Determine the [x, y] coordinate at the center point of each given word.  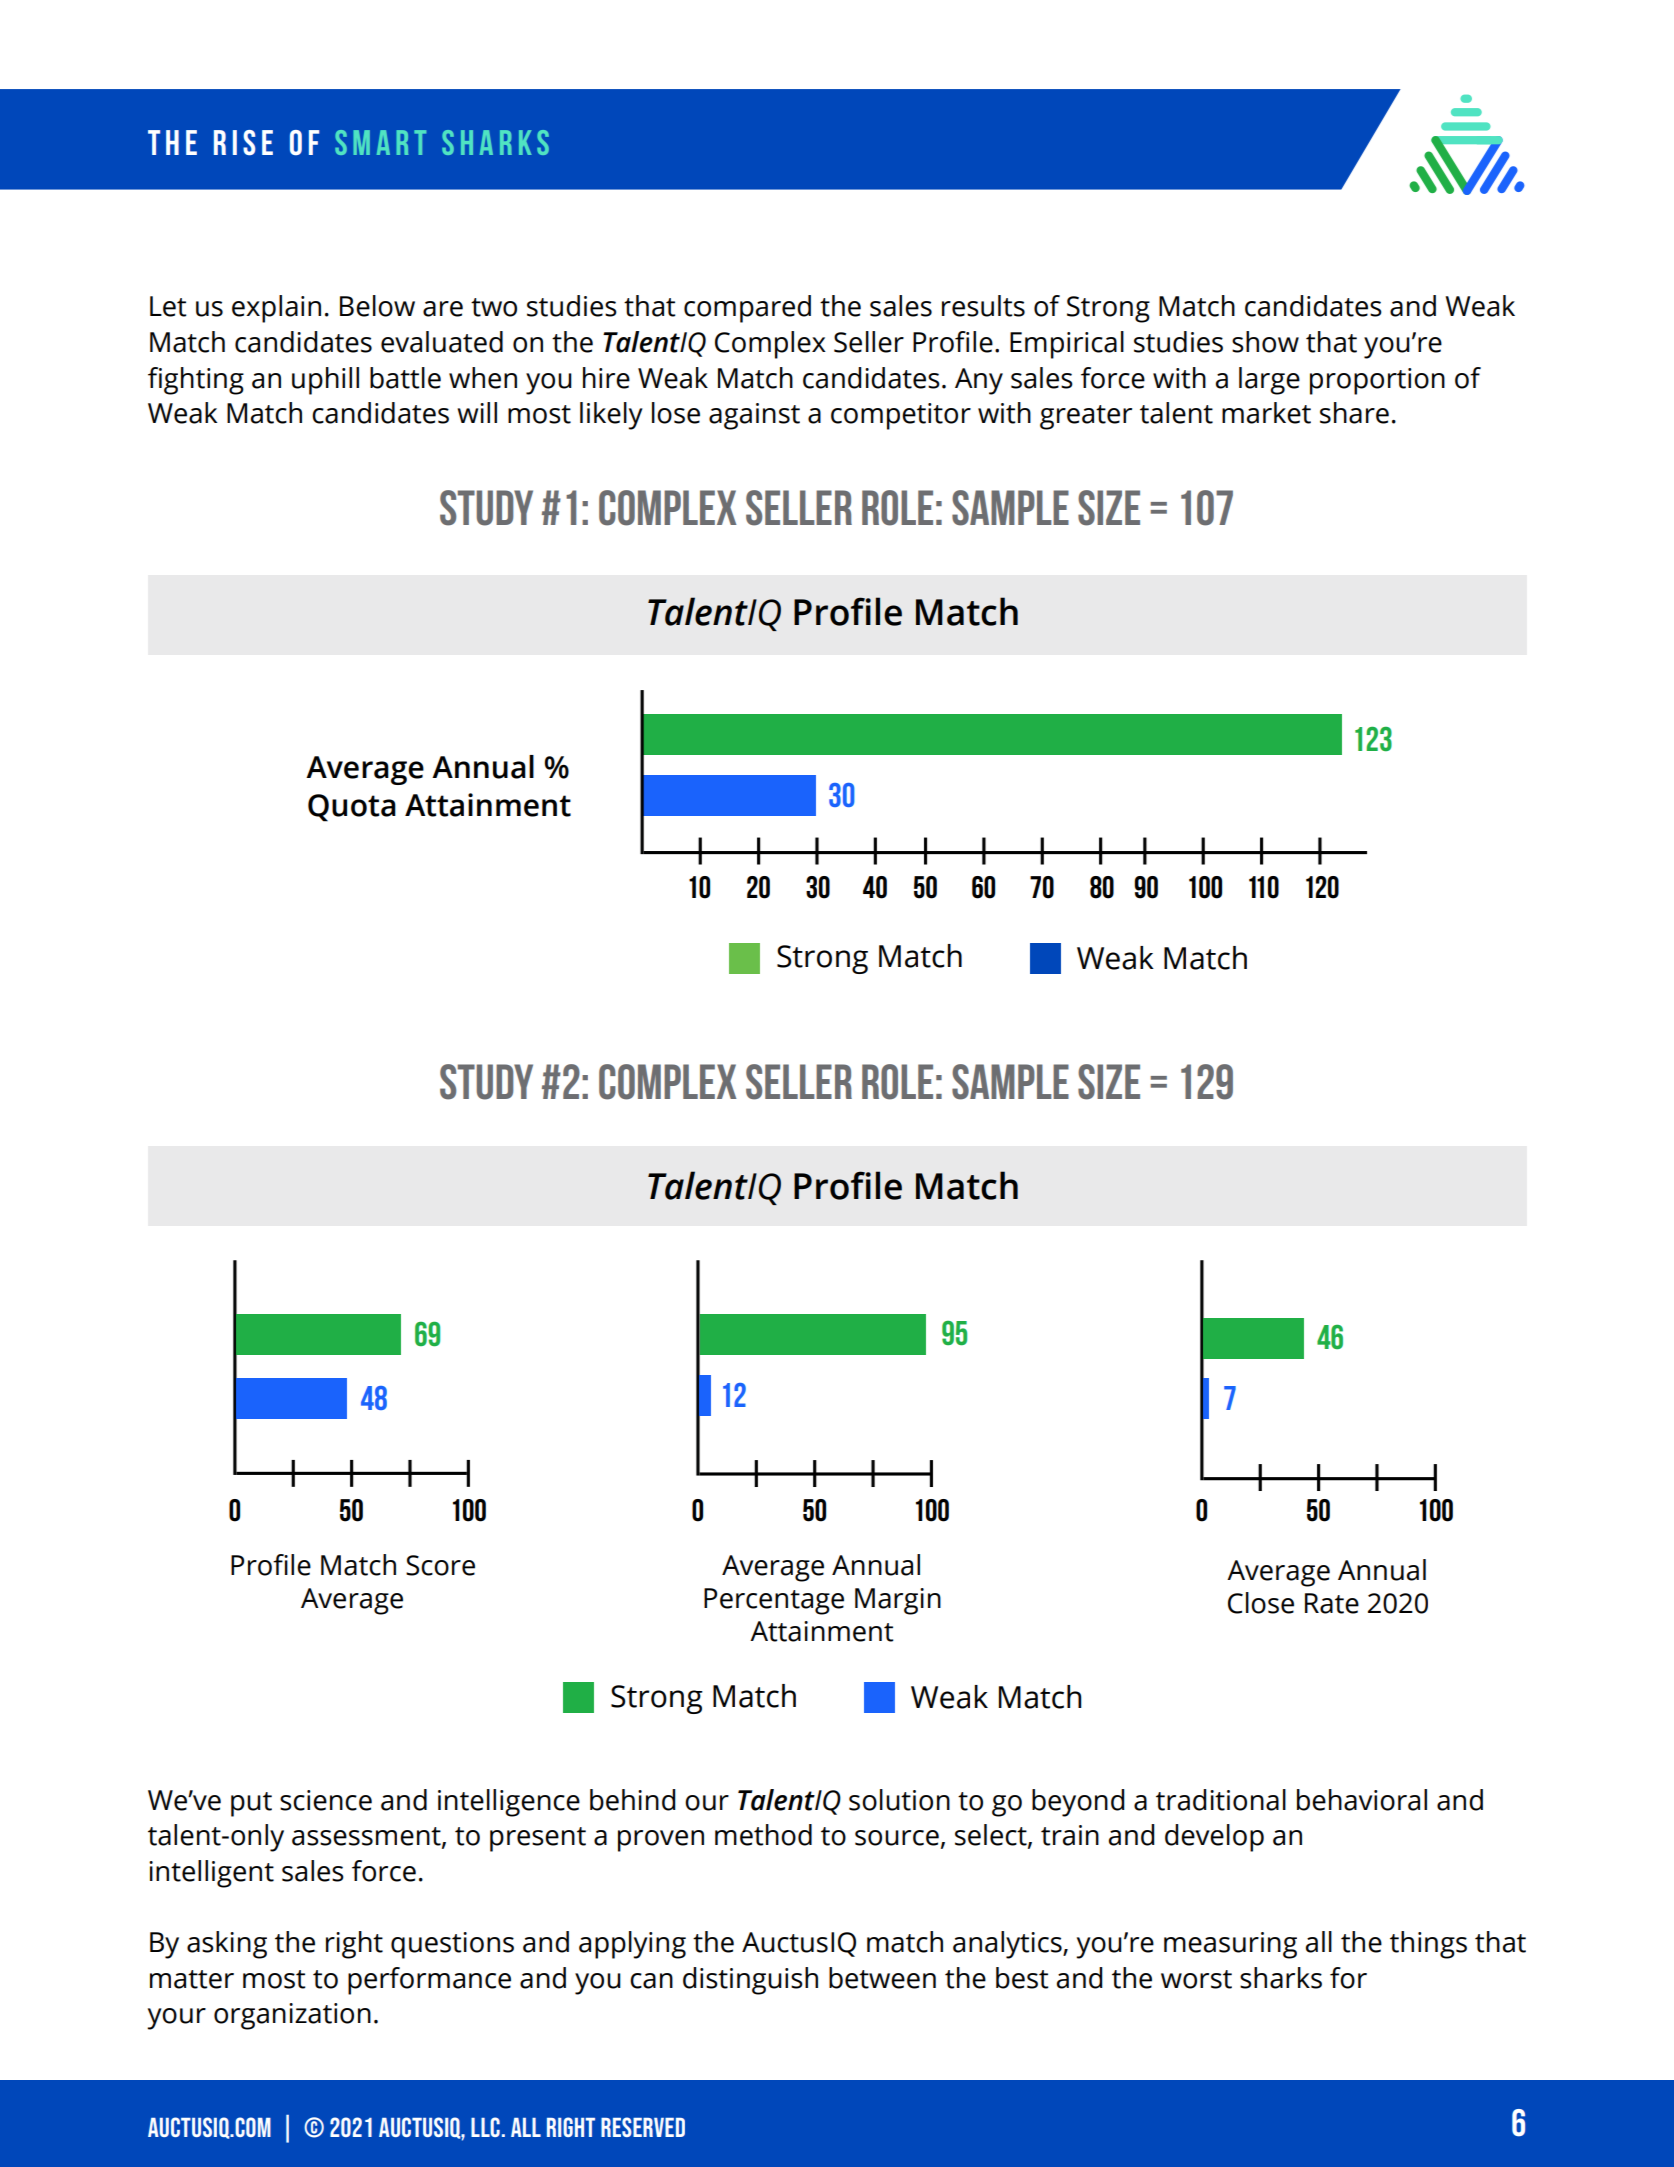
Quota [352, 808]
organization [292, 2016]
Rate [1332, 1603]
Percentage [774, 1601]
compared [747, 309]
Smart [380, 142]
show [1265, 342]
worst [1196, 1979]
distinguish [750, 1981]
